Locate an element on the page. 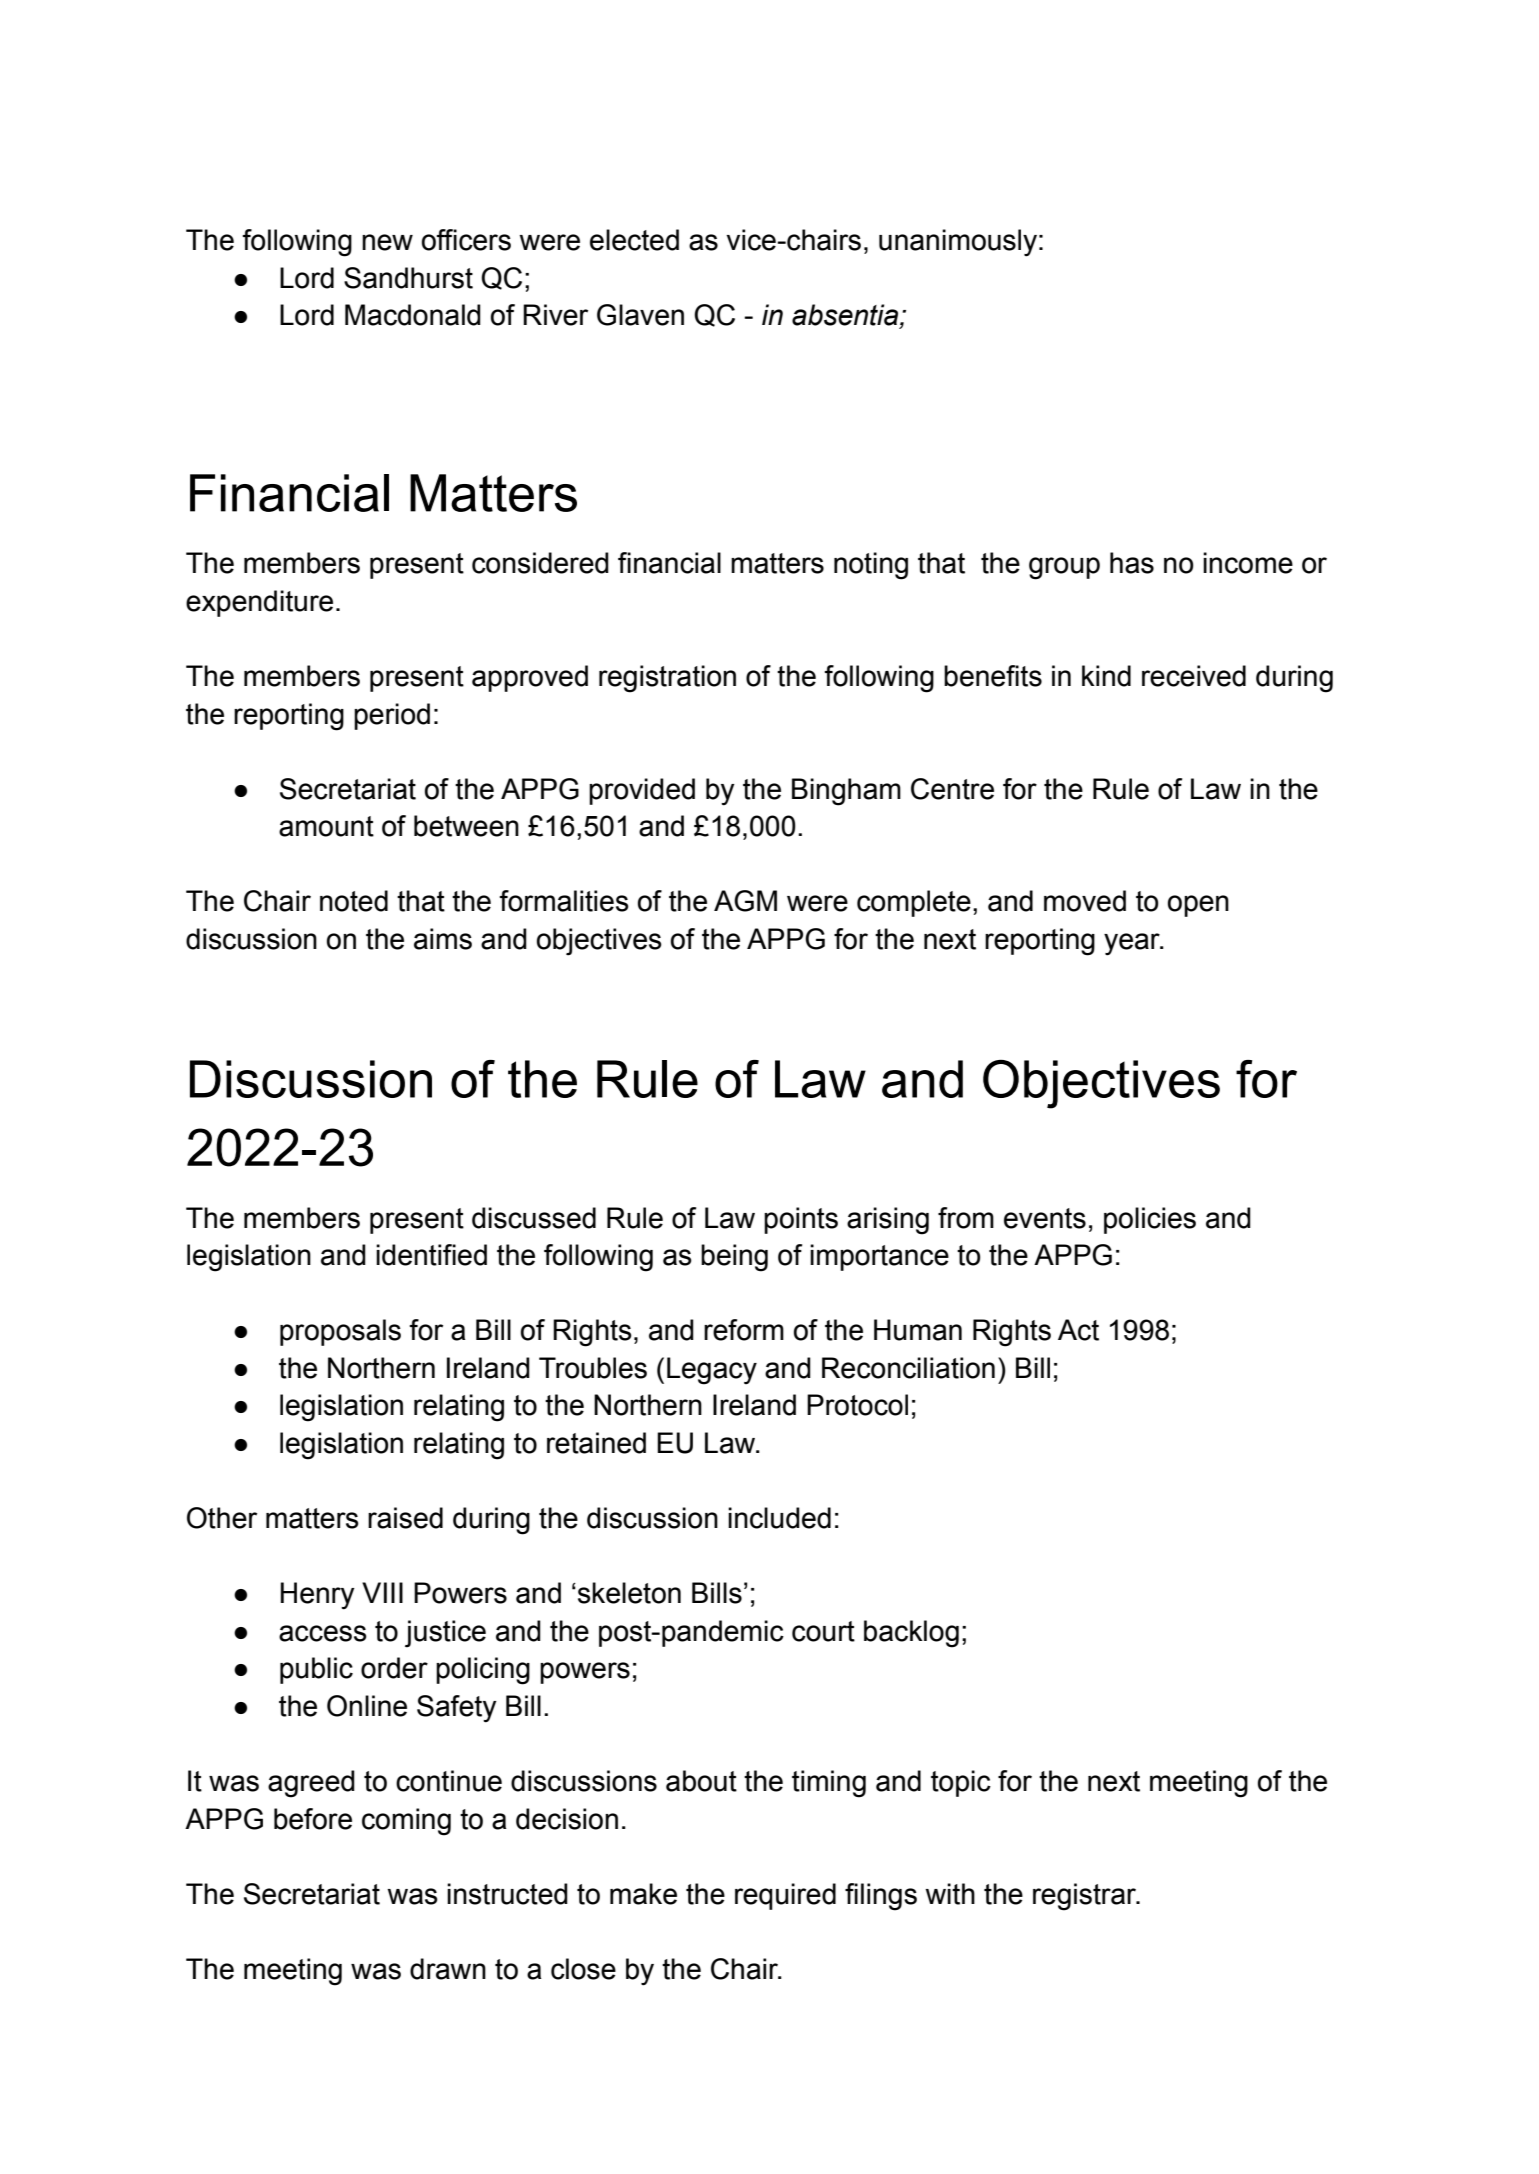  new is located at coordinates (387, 242).
